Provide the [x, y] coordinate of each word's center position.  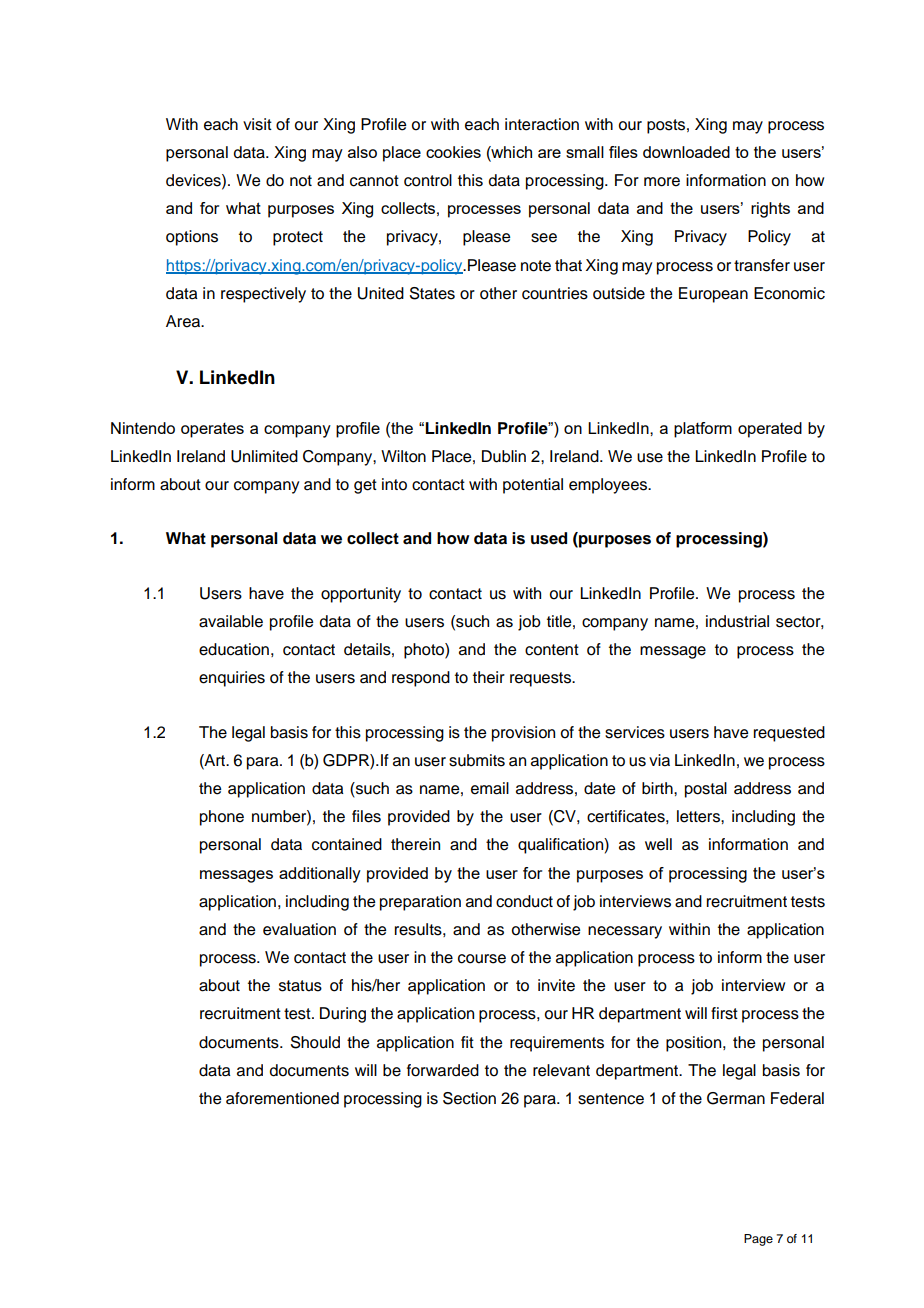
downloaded [686, 152]
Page [758, 1240]
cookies [453, 152]
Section [469, 1098]
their [489, 677]
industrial [737, 621]
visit [257, 124]
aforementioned [282, 1098]
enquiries [232, 679]
